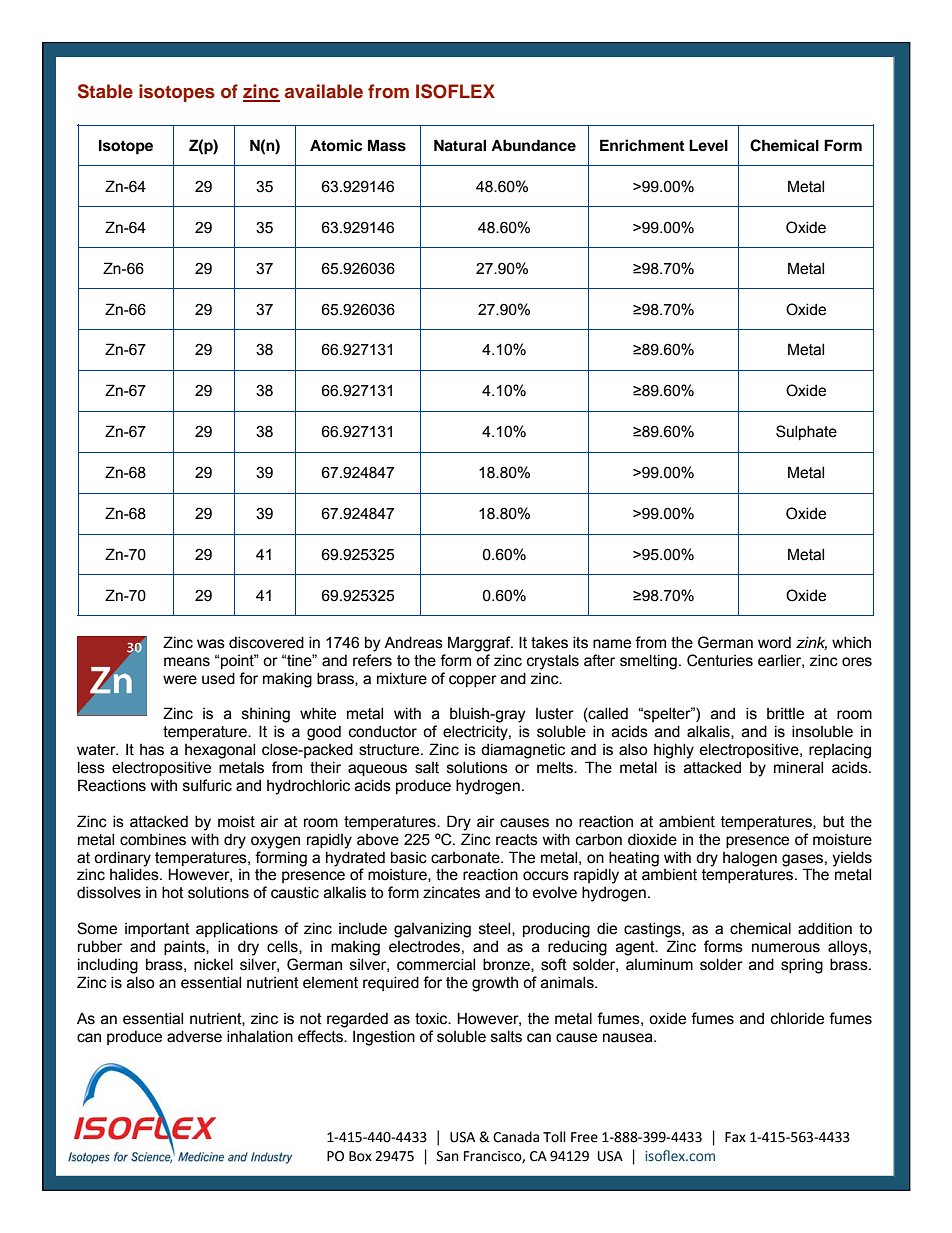 The width and height of the screenshot is (952, 1233). Describe the element at coordinates (708, 145) in the screenshot. I see `Level` at that location.
